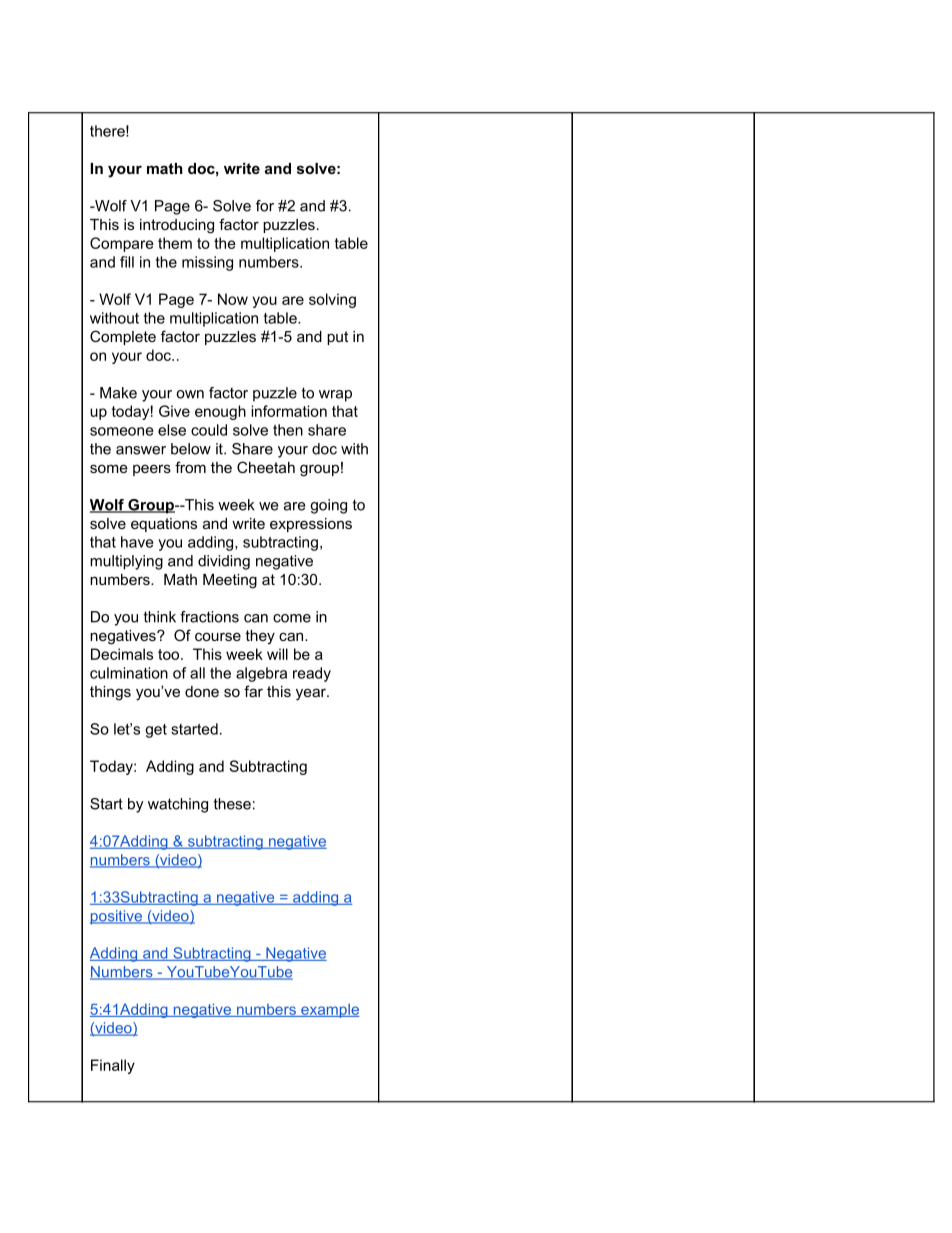  Describe the element at coordinates (117, 917) in the page. I see `positive` at that location.
